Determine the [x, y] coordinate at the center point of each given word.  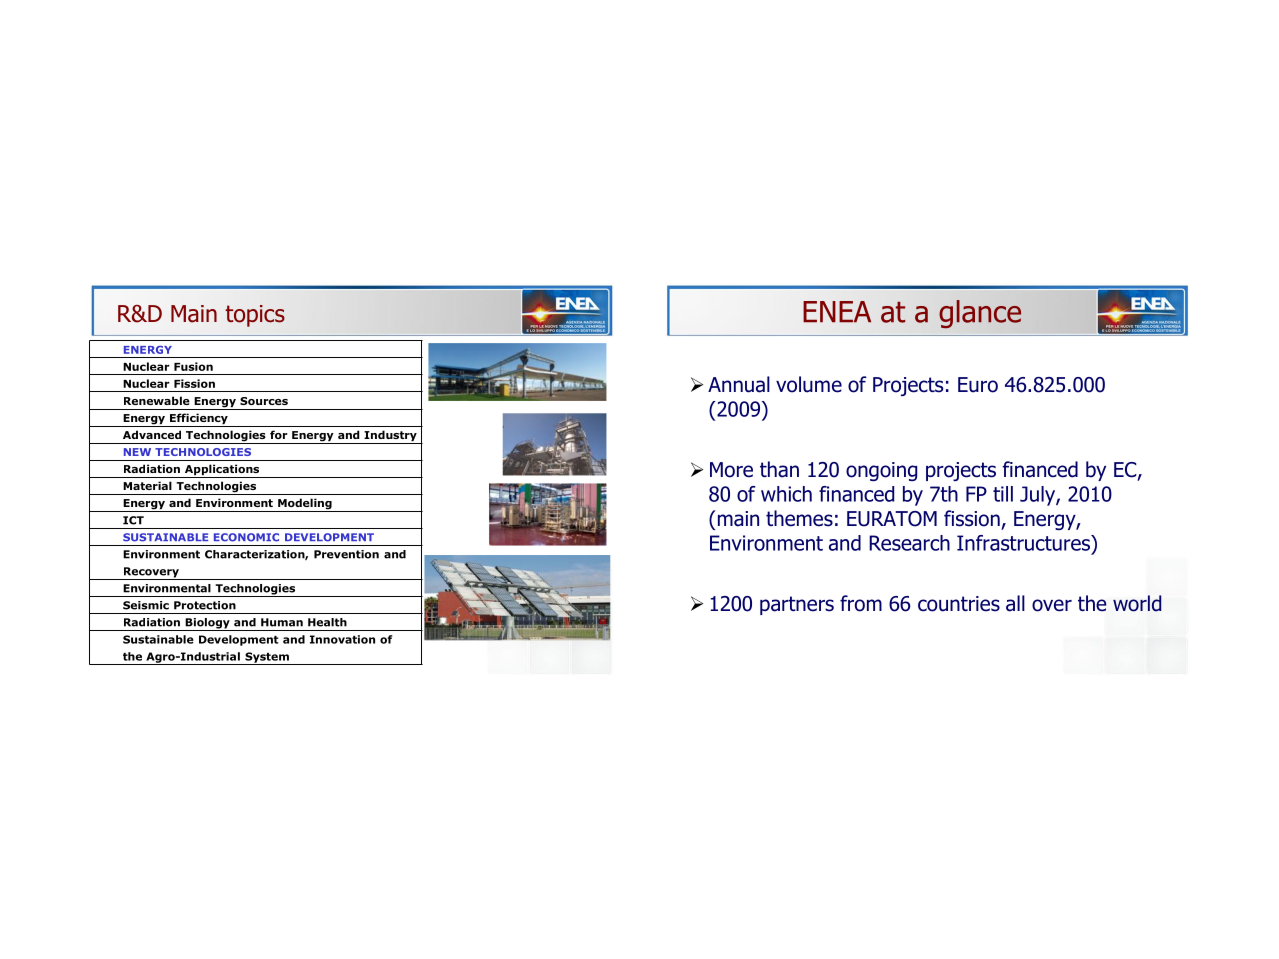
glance [980, 314]
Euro [978, 385]
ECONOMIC [246, 537]
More [731, 470]
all [1015, 603]
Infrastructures [1024, 543]
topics [255, 316]
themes [799, 518]
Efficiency [198, 420]
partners [797, 605]
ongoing [881, 471]
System [267, 658]
